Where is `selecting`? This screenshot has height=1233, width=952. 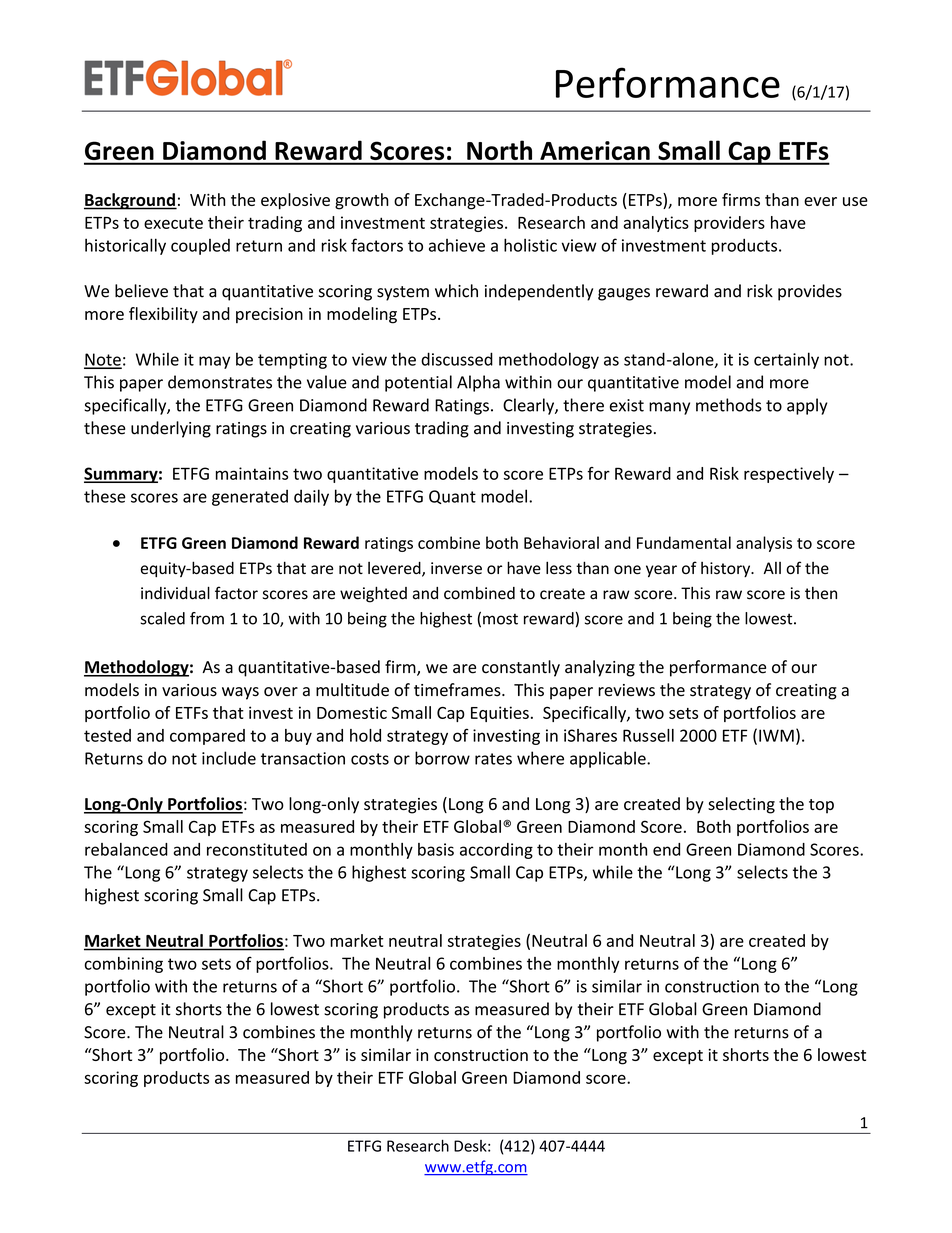 selecting is located at coordinates (741, 805).
